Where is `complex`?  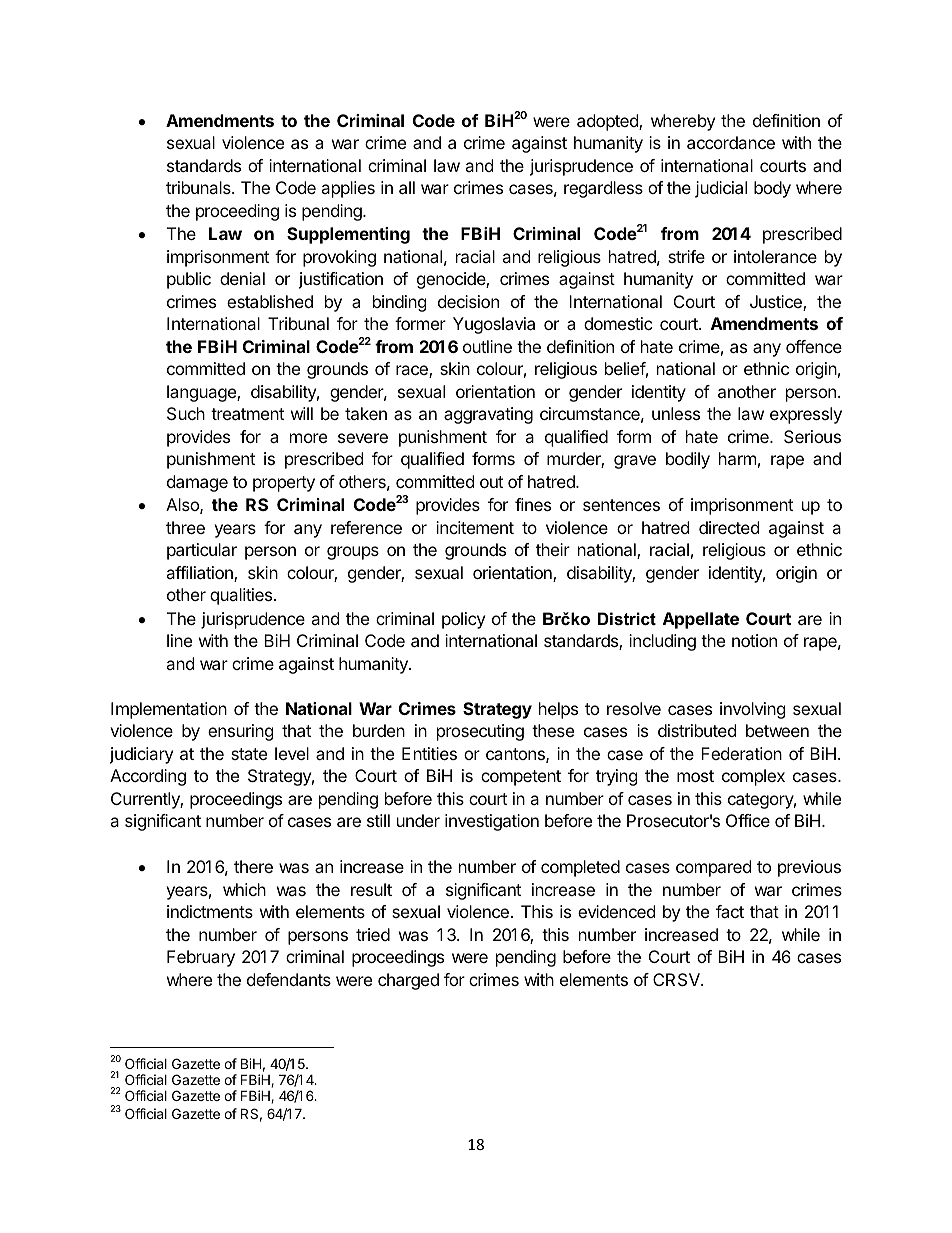 complex is located at coordinates (753, 777).
